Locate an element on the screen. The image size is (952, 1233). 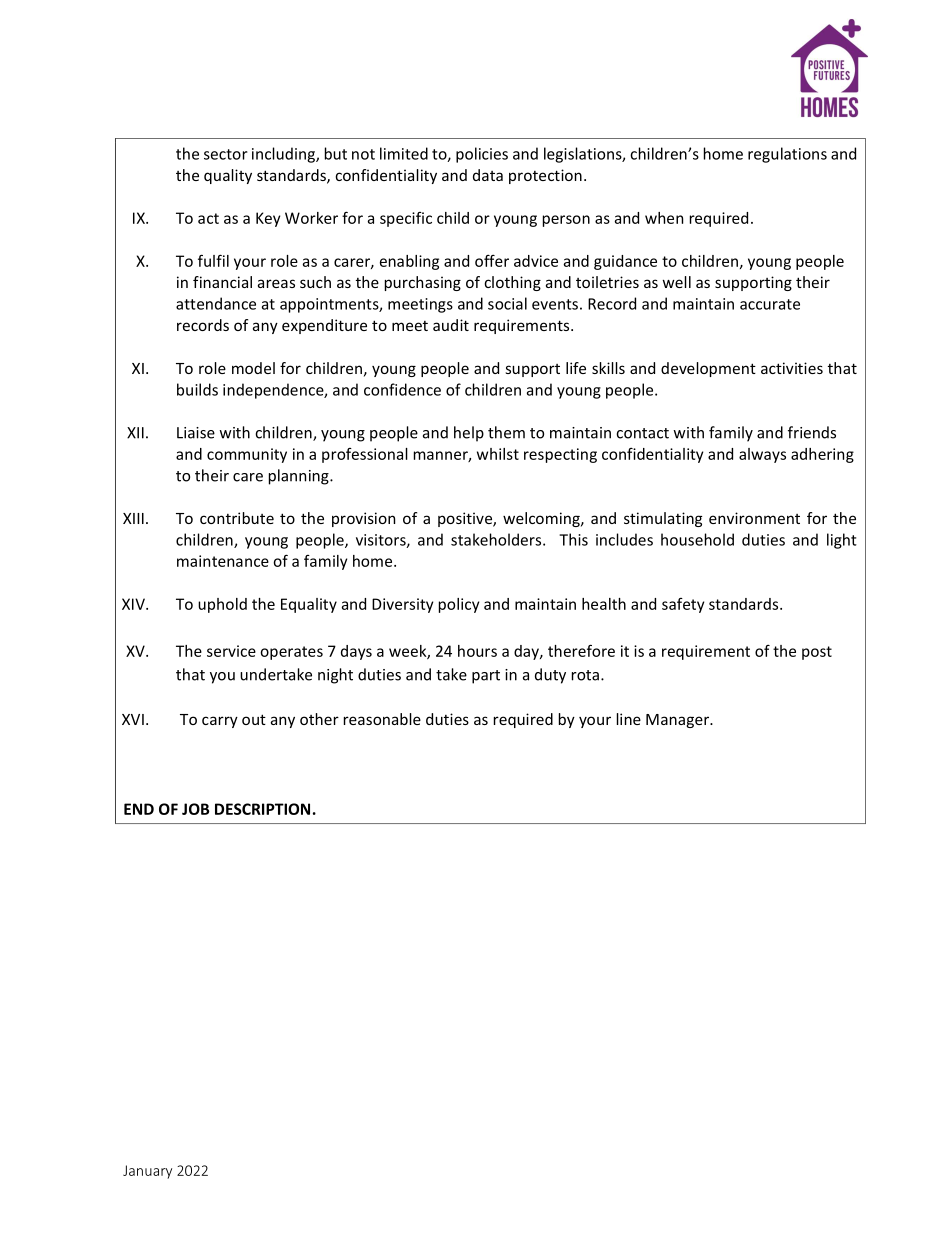
regulations is located at coordinates (787, 155).
